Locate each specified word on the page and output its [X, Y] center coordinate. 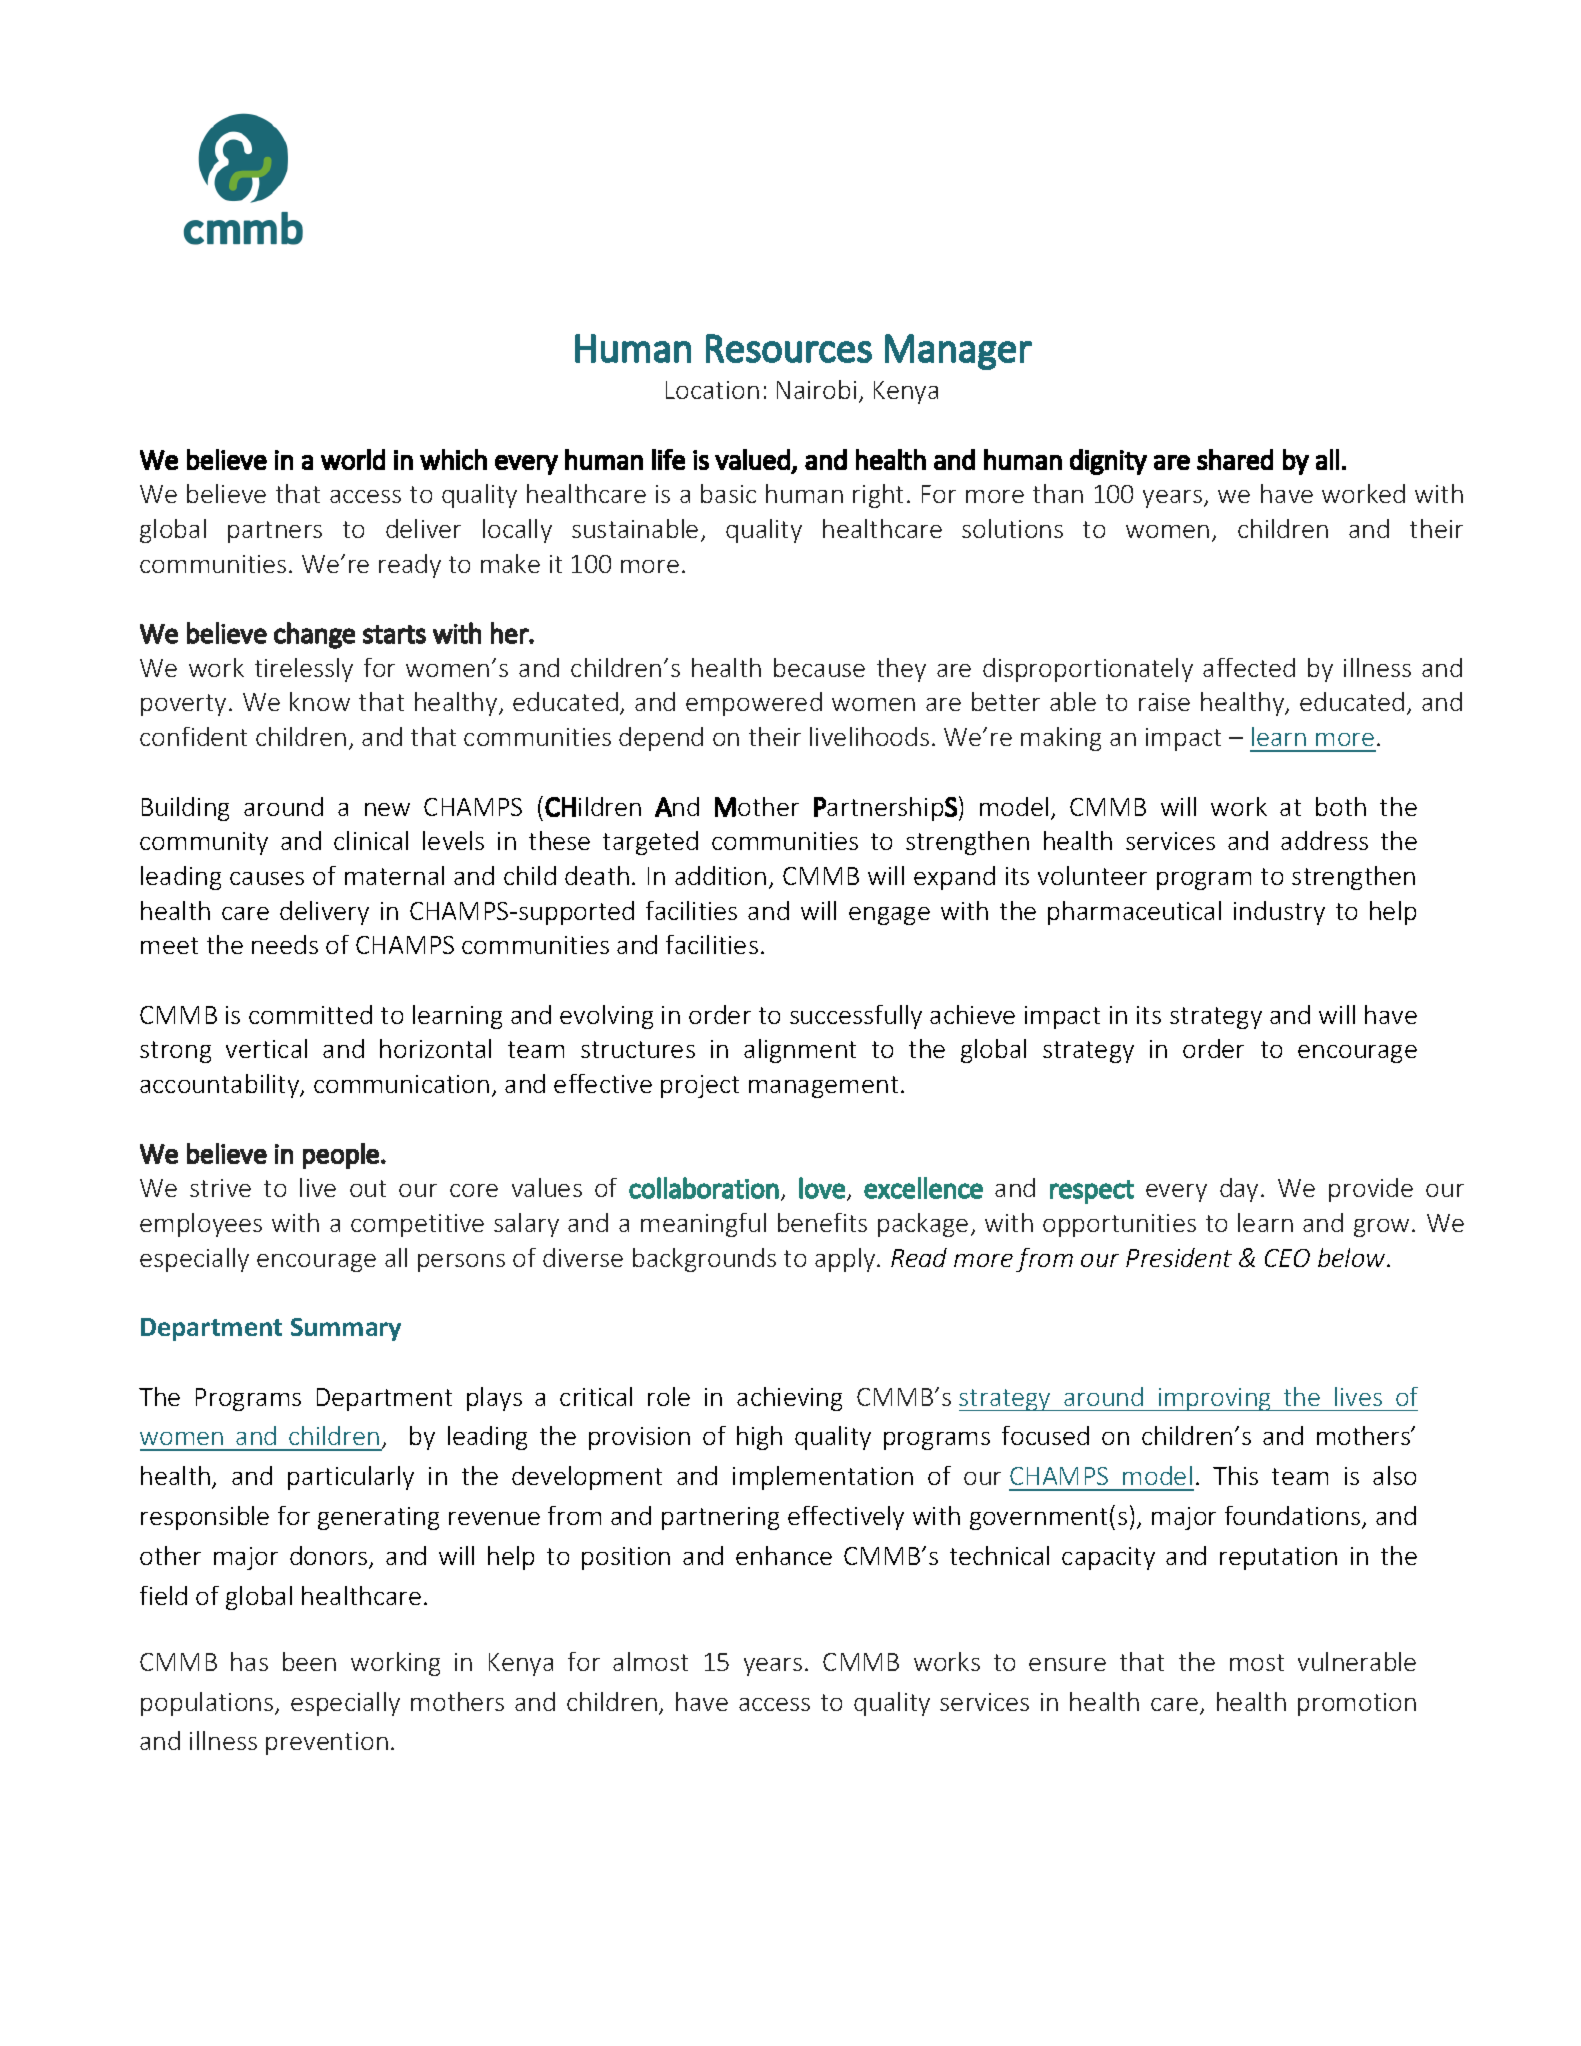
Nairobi [816, 389]
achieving [789, 1399]
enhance [784, 1555]
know [320, 701]
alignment [800, 1051]
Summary [346, 1329]
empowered [754, 704]
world [353, 459]
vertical [266, 1048]
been [309, 1661]
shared [1235, 459]
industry [1279, 913]
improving [1215, 1399]
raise [1164, 702]
